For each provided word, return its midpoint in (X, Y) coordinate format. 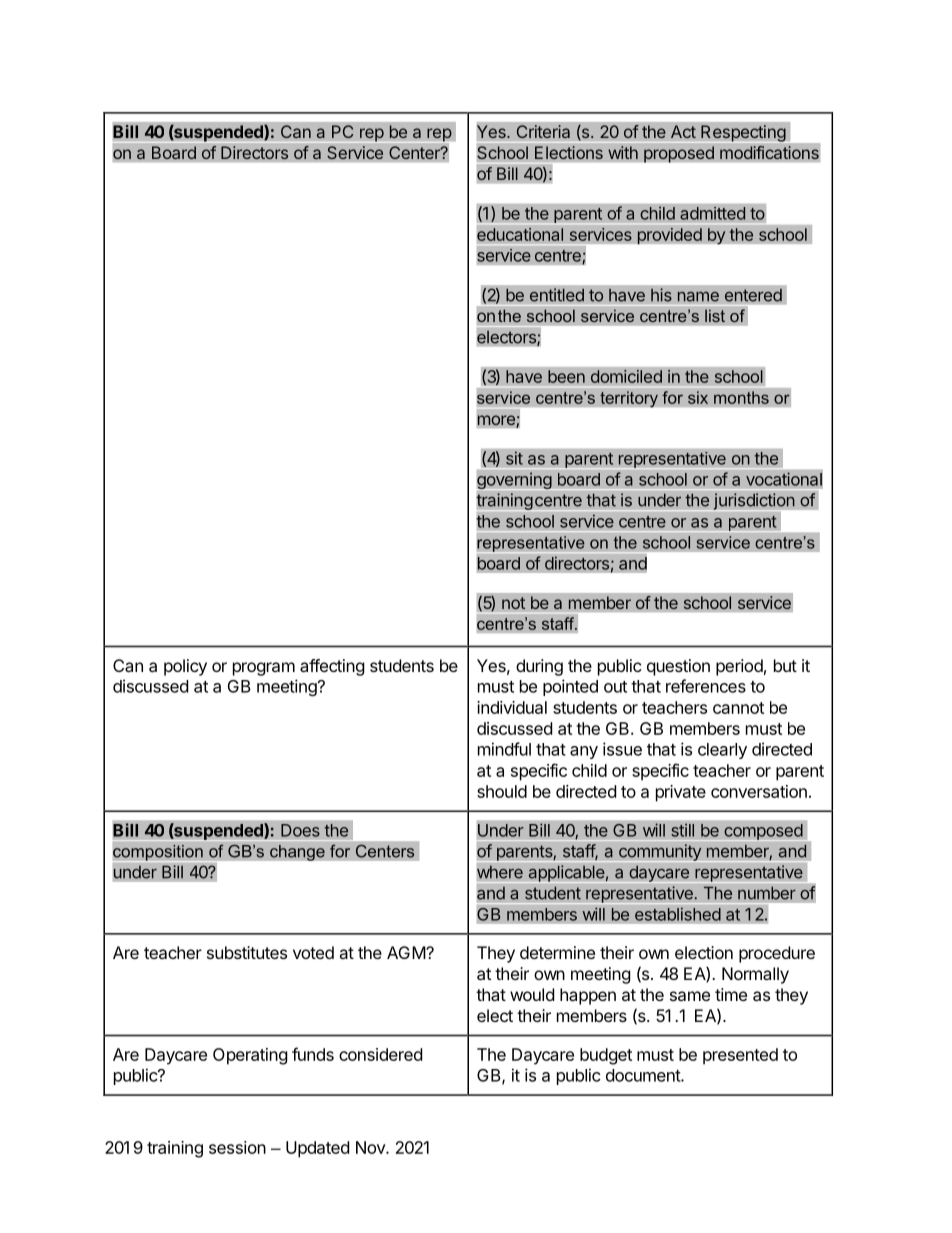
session (237, 1147)
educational (520, 234)
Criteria (543, 132)
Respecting (743, 134)
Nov (371, 1147)
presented (740, 1056)
